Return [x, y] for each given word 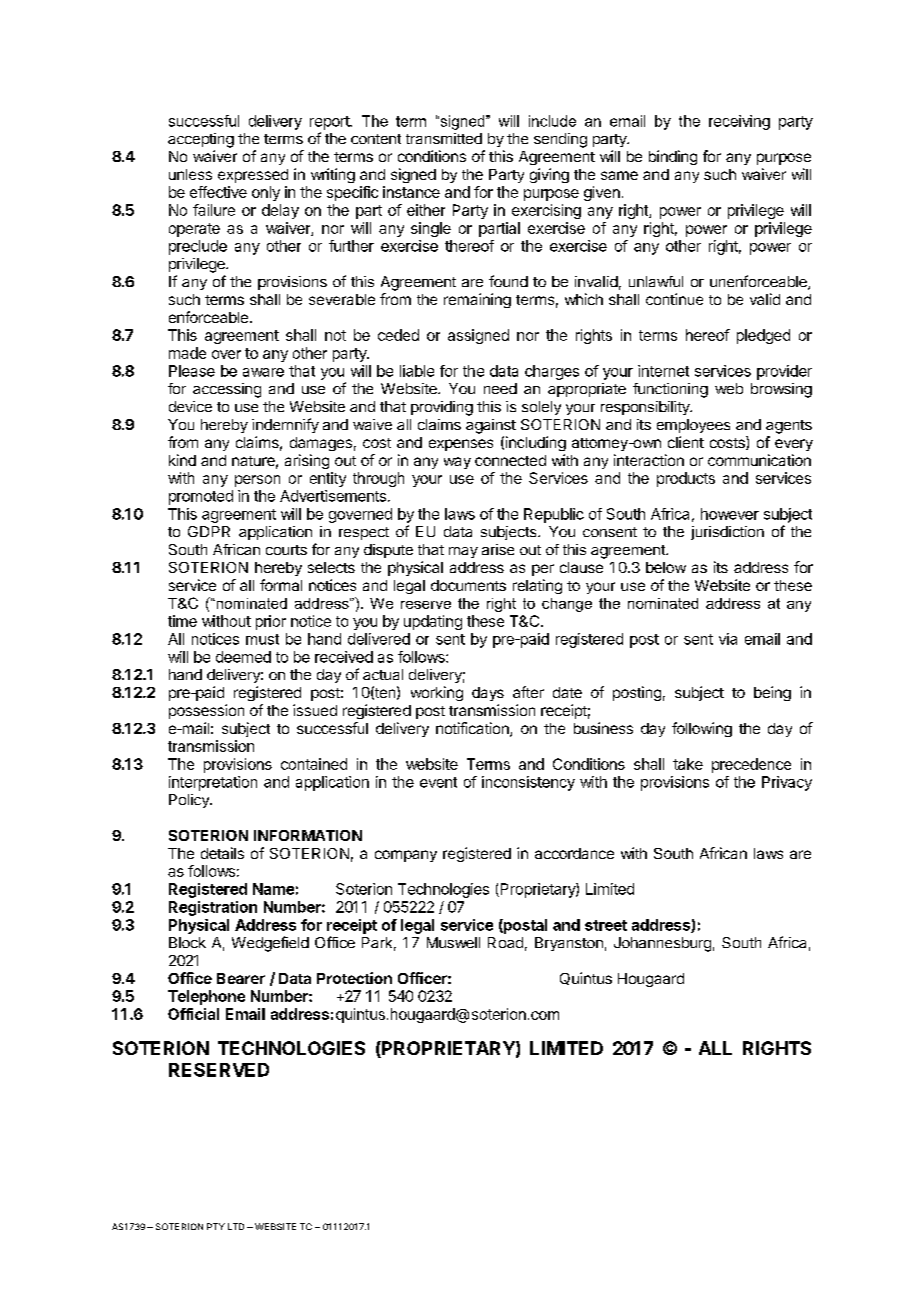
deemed [243, 657]
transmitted [444, 138]
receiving [739, 122]
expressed [253, 176]
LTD [236, 1226]
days [488, 694]
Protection [354, 978]
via [728, 639]
